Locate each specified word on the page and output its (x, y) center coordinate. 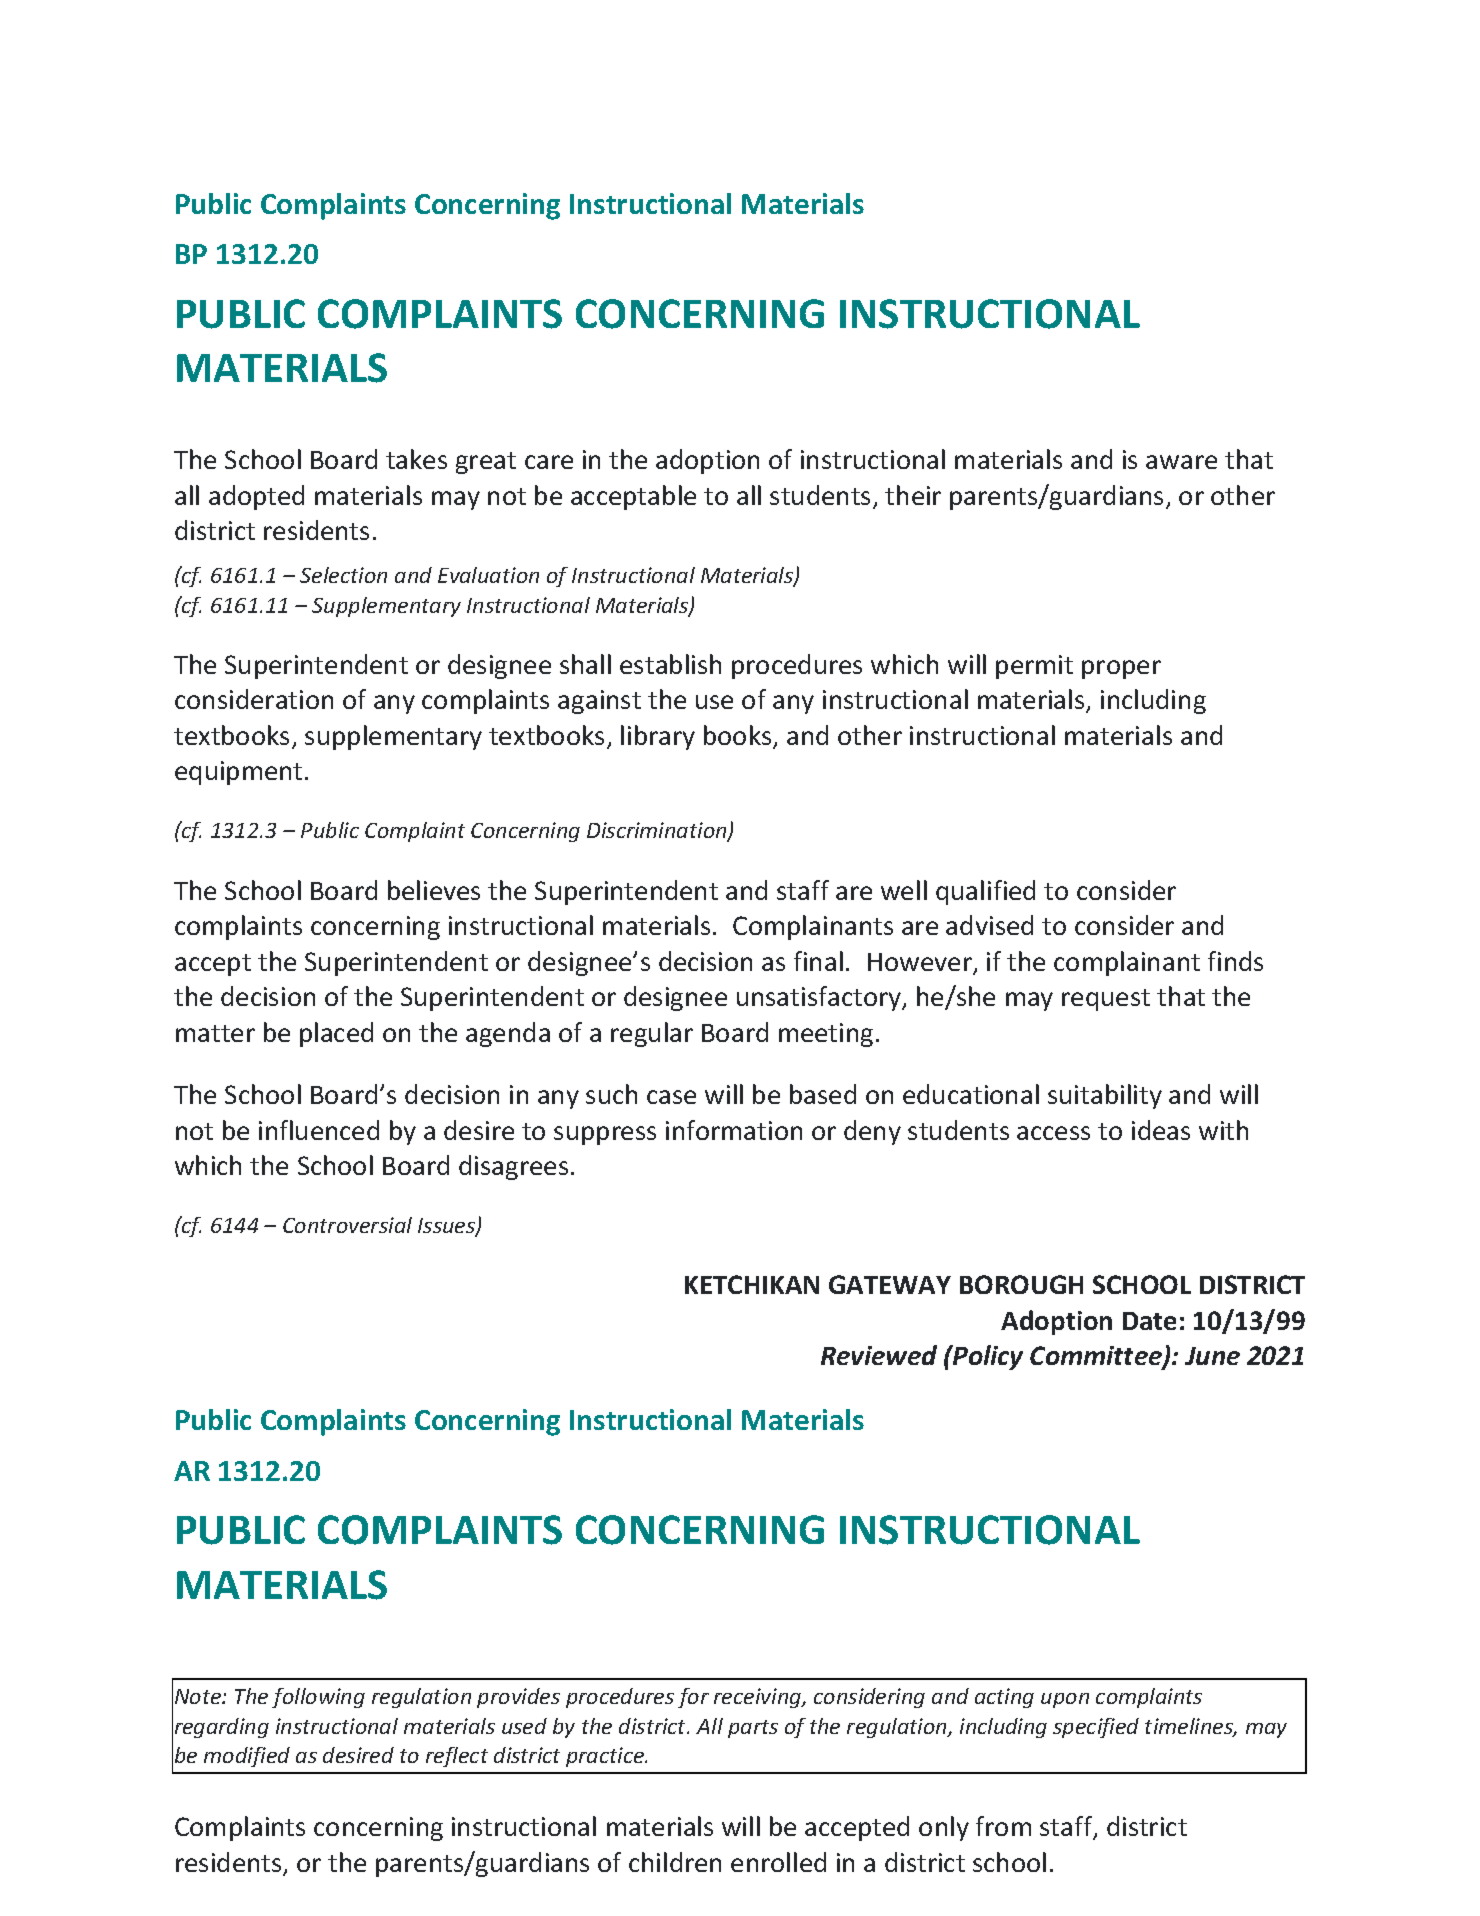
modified (247, 1757)
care (549, 462)
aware (1181, 462)
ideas (1161, 1130)
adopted (256, 497)
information (734, 1130)
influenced (319, 1130)
